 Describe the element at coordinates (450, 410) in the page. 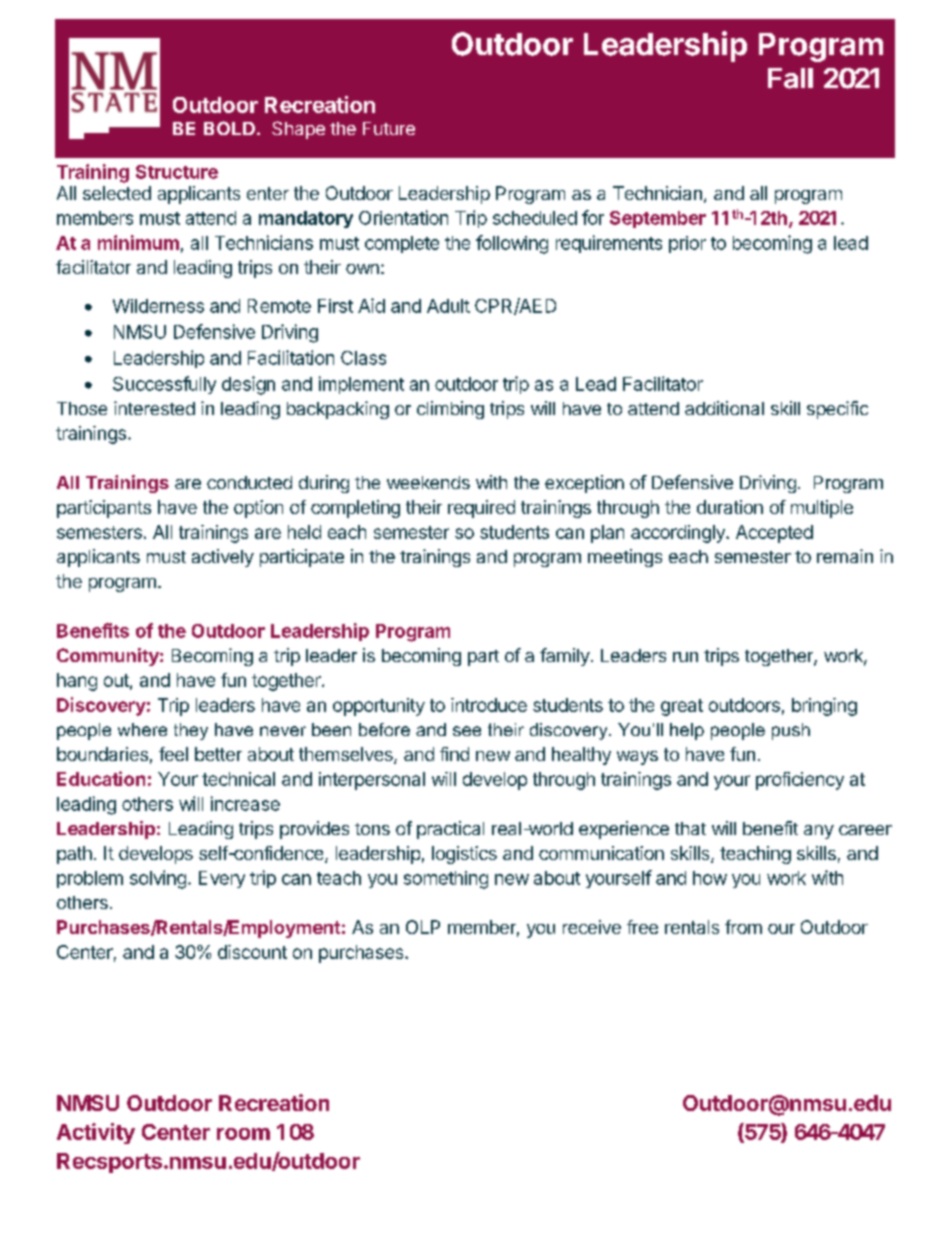

I see `climbing` at that location.
